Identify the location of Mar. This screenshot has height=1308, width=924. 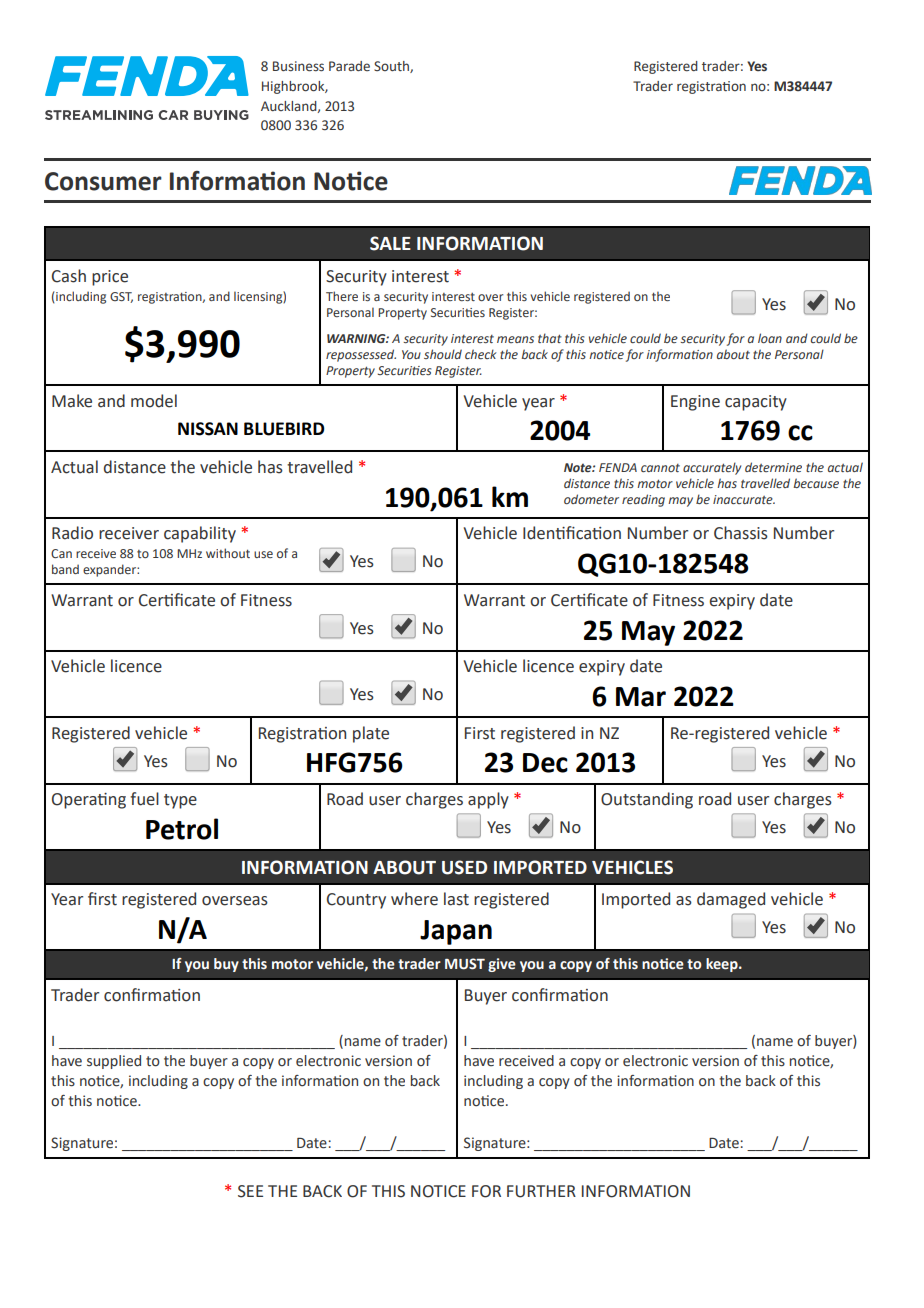
(641, 697).
